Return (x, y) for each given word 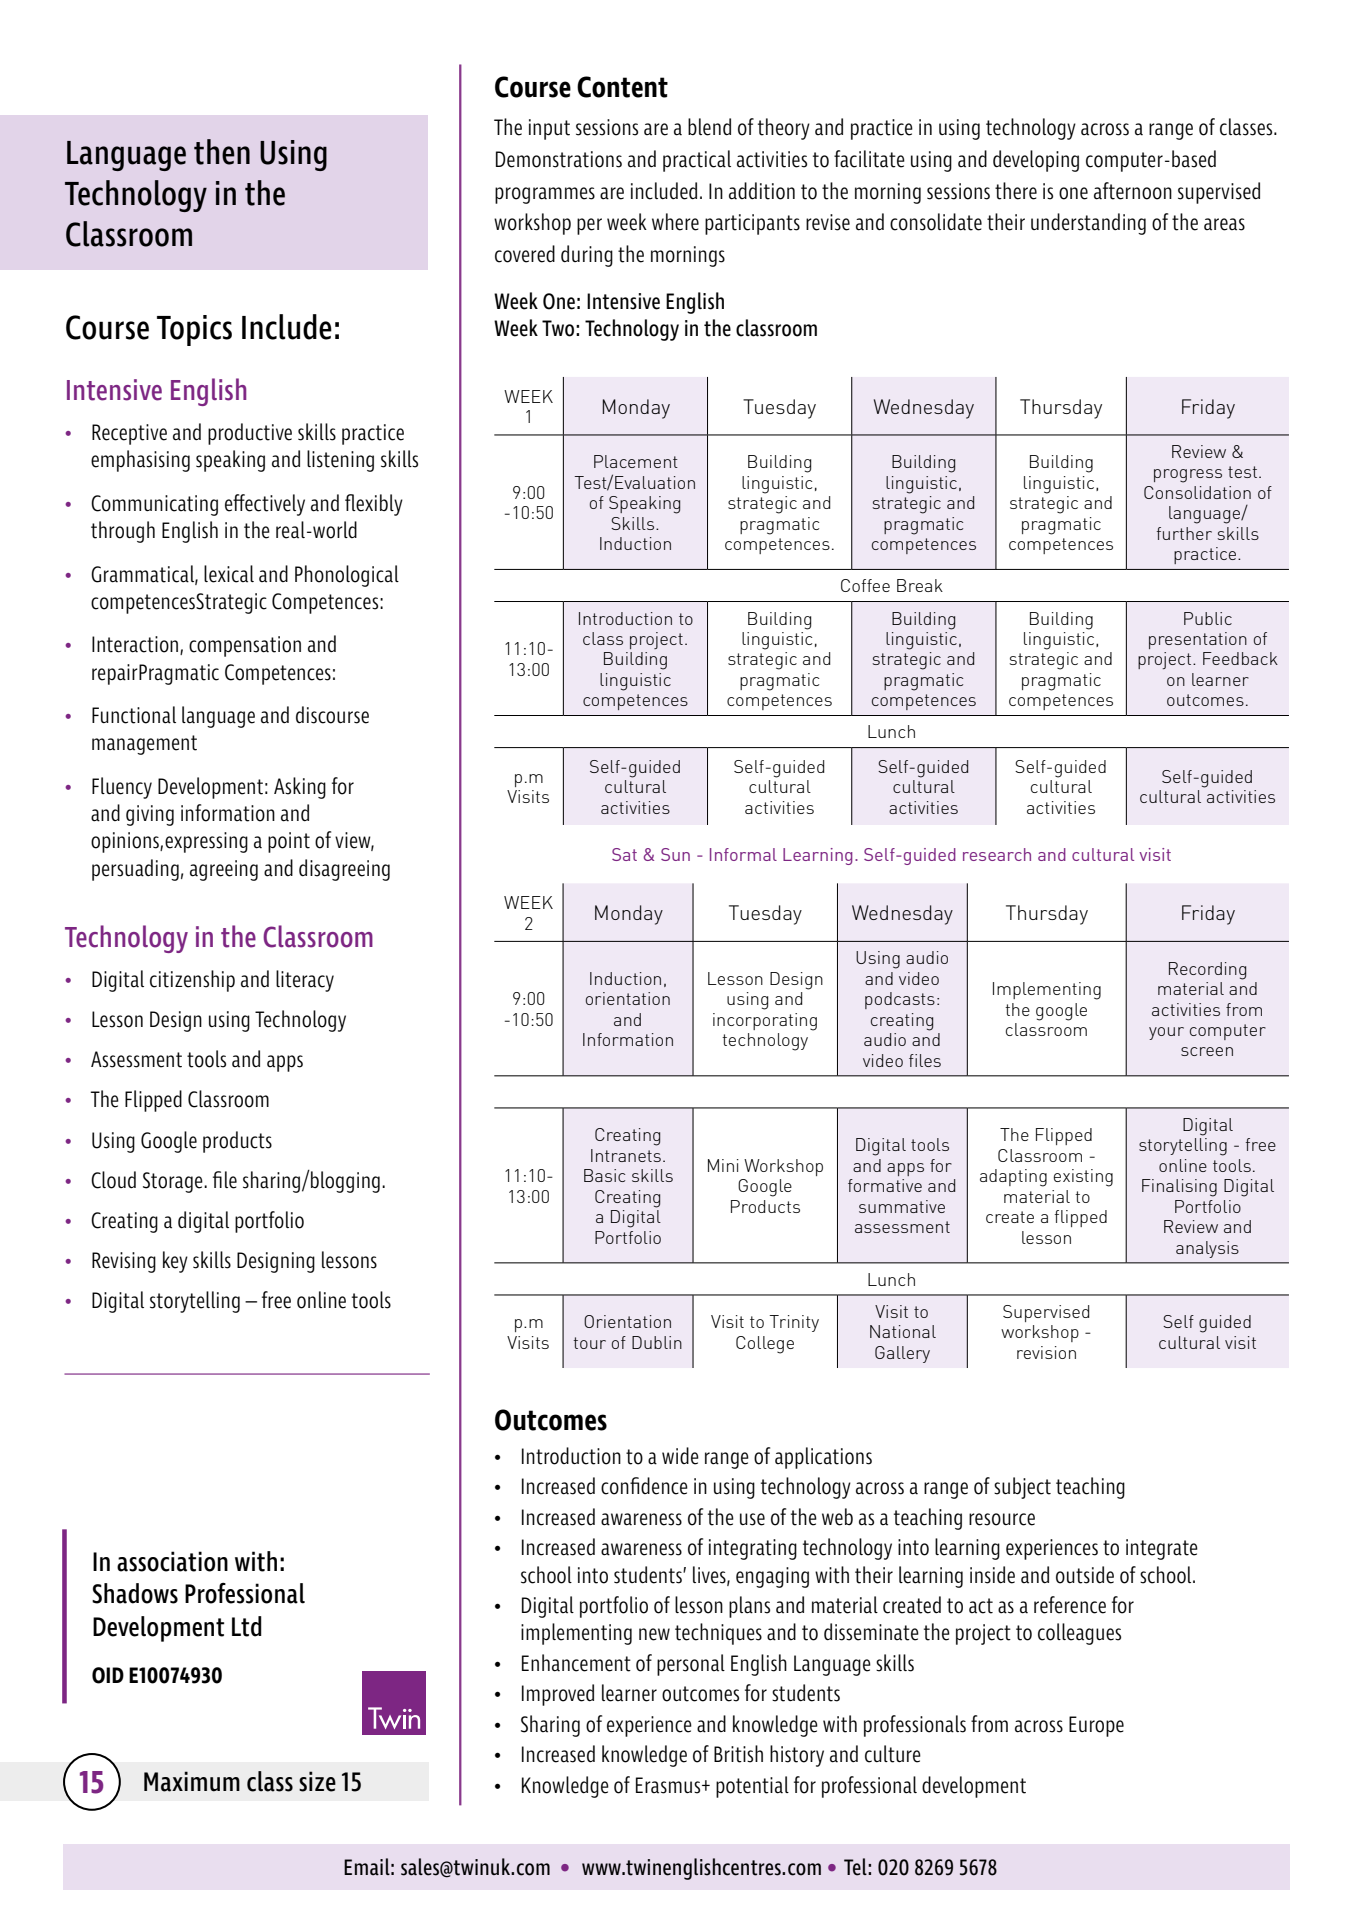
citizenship (192, 981)
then (222, 152)
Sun (675, 854)
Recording (1207, 971)
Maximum (192, 1781)
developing (1036, 161)
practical (697, 161)
